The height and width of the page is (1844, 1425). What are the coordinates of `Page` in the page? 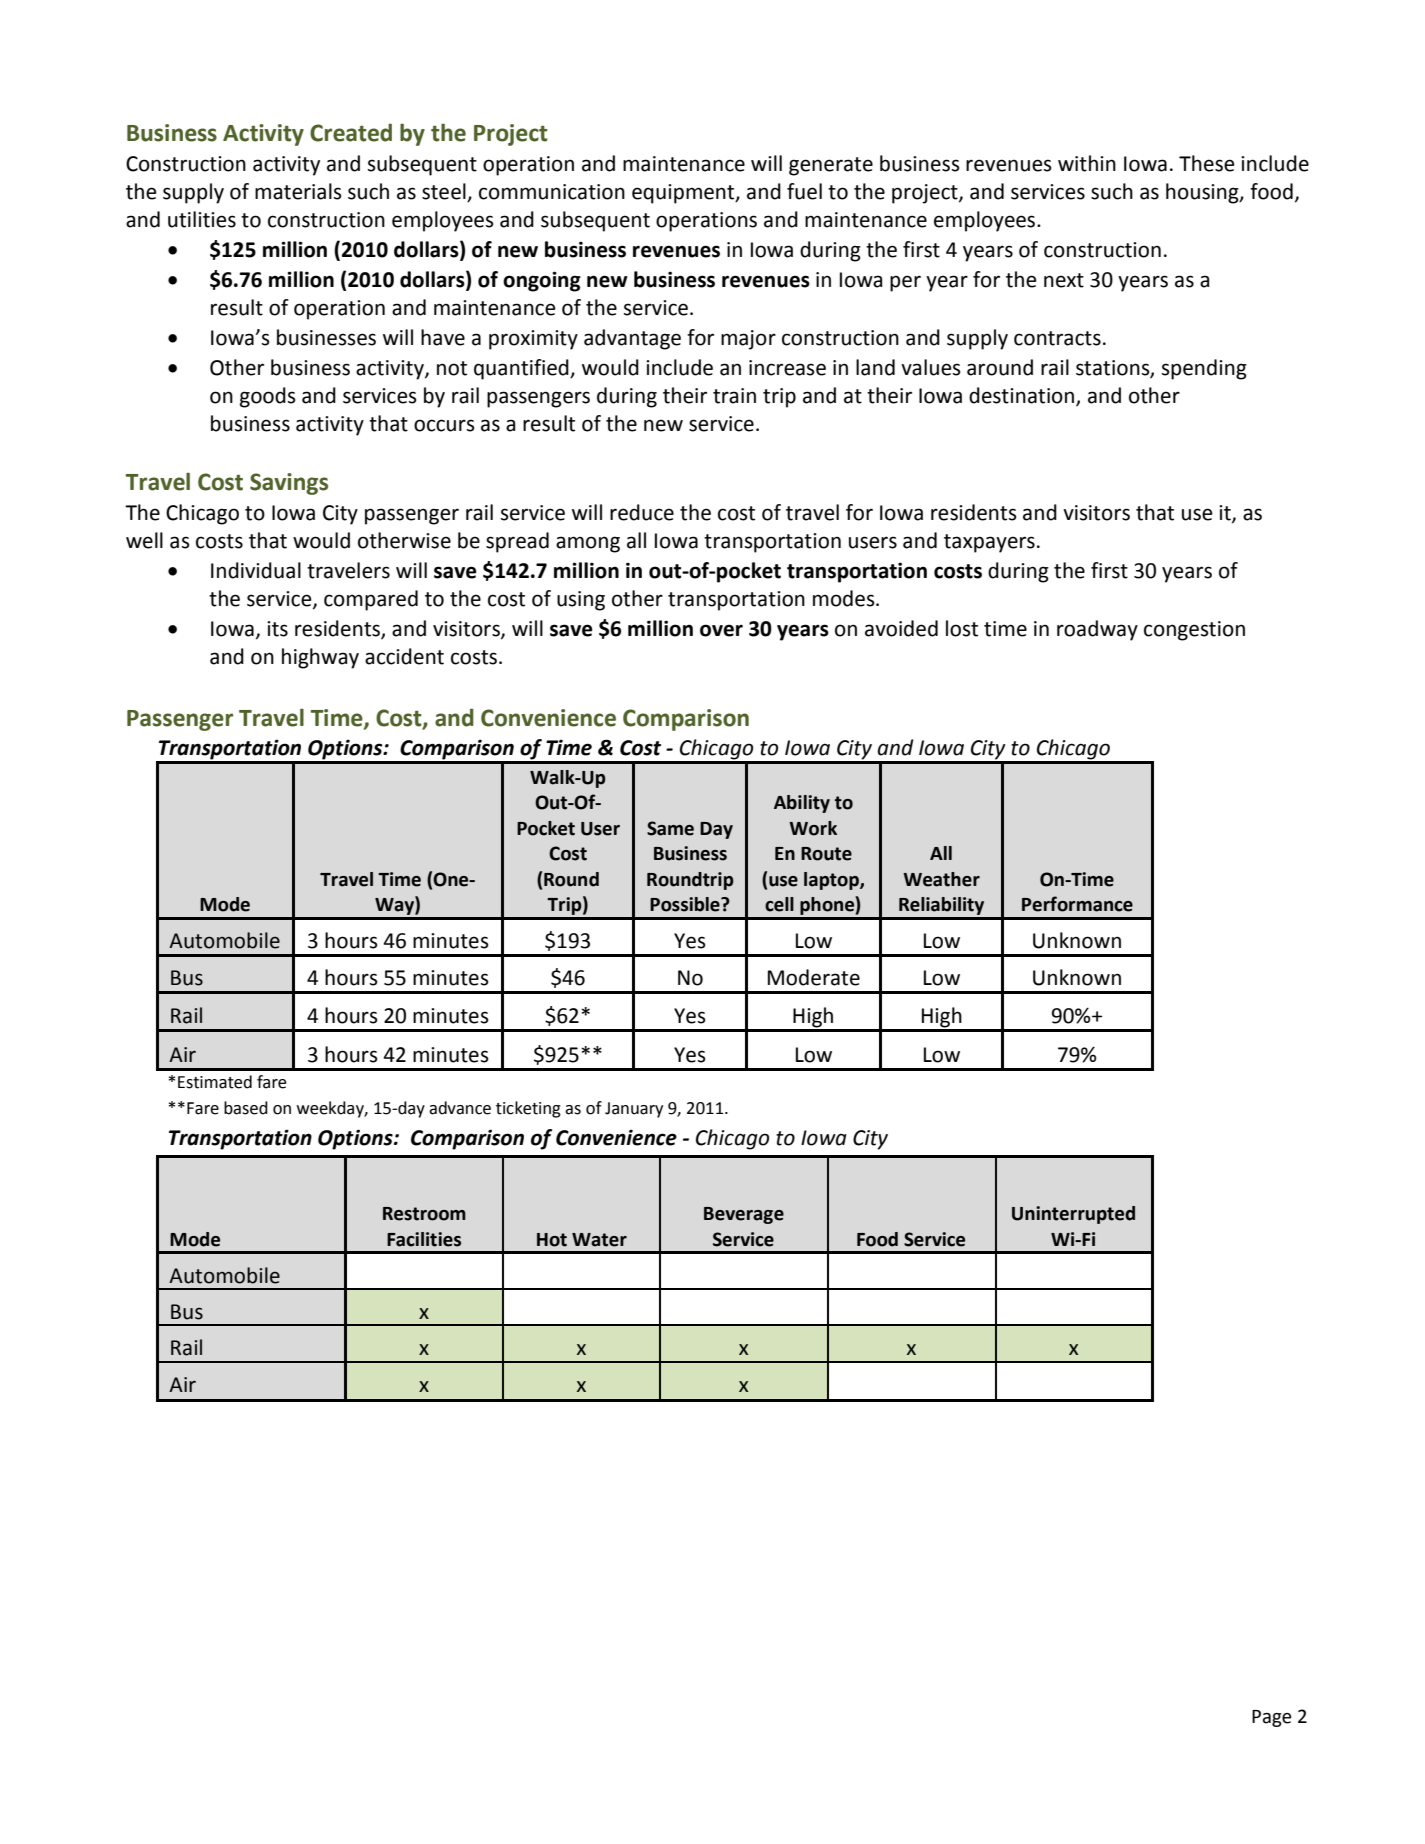 It's located at (1272, 1718).
